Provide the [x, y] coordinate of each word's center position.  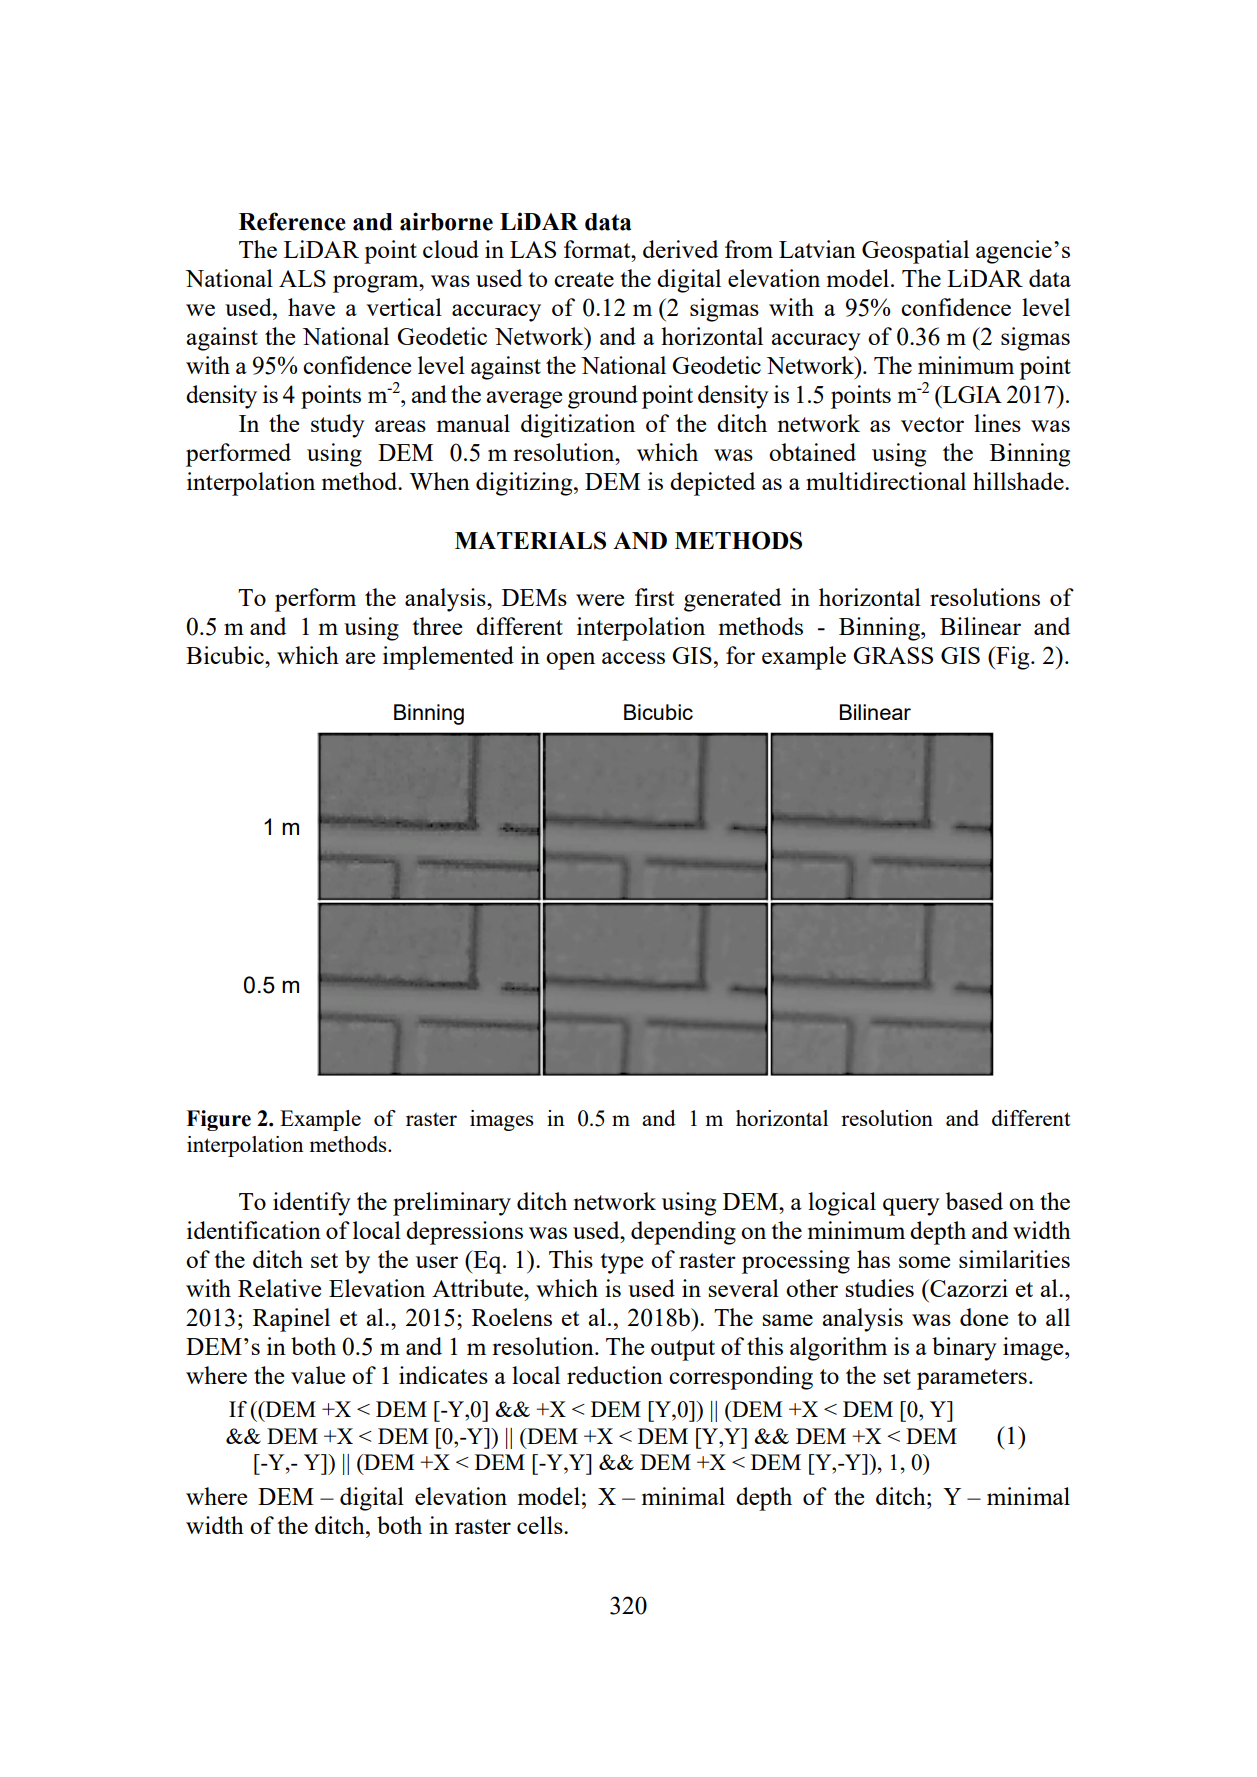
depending [683, 1233]
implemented [448, 658]
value [318, 1375]
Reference [292, 221]
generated [732, 600]
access [633, 658]
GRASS [893, 655]
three [437, 626]
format [598, 249]
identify [312, 1204]
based [974, 1201]
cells [541, 1525]
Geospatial [915, 252]
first [654, 597]
